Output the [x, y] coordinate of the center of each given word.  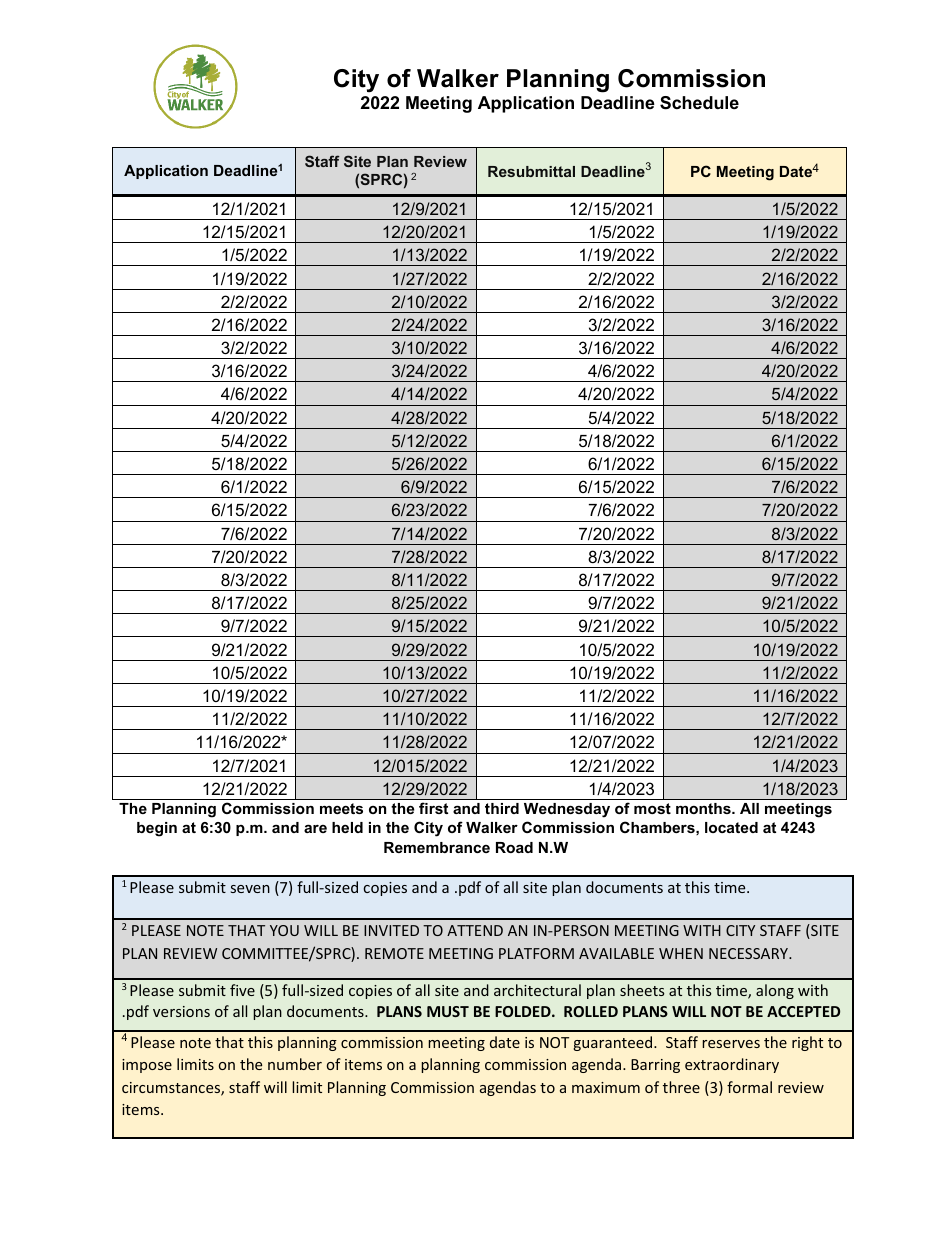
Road [514, 847]
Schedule [699, 103]
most [652, 808]
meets [341, 808]
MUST [448, 1011]
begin [157, 829]
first [433, 808]
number [295, 1064]
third [502, 808]
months [704, 808]
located [731, 827]
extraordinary [732, 1065]
